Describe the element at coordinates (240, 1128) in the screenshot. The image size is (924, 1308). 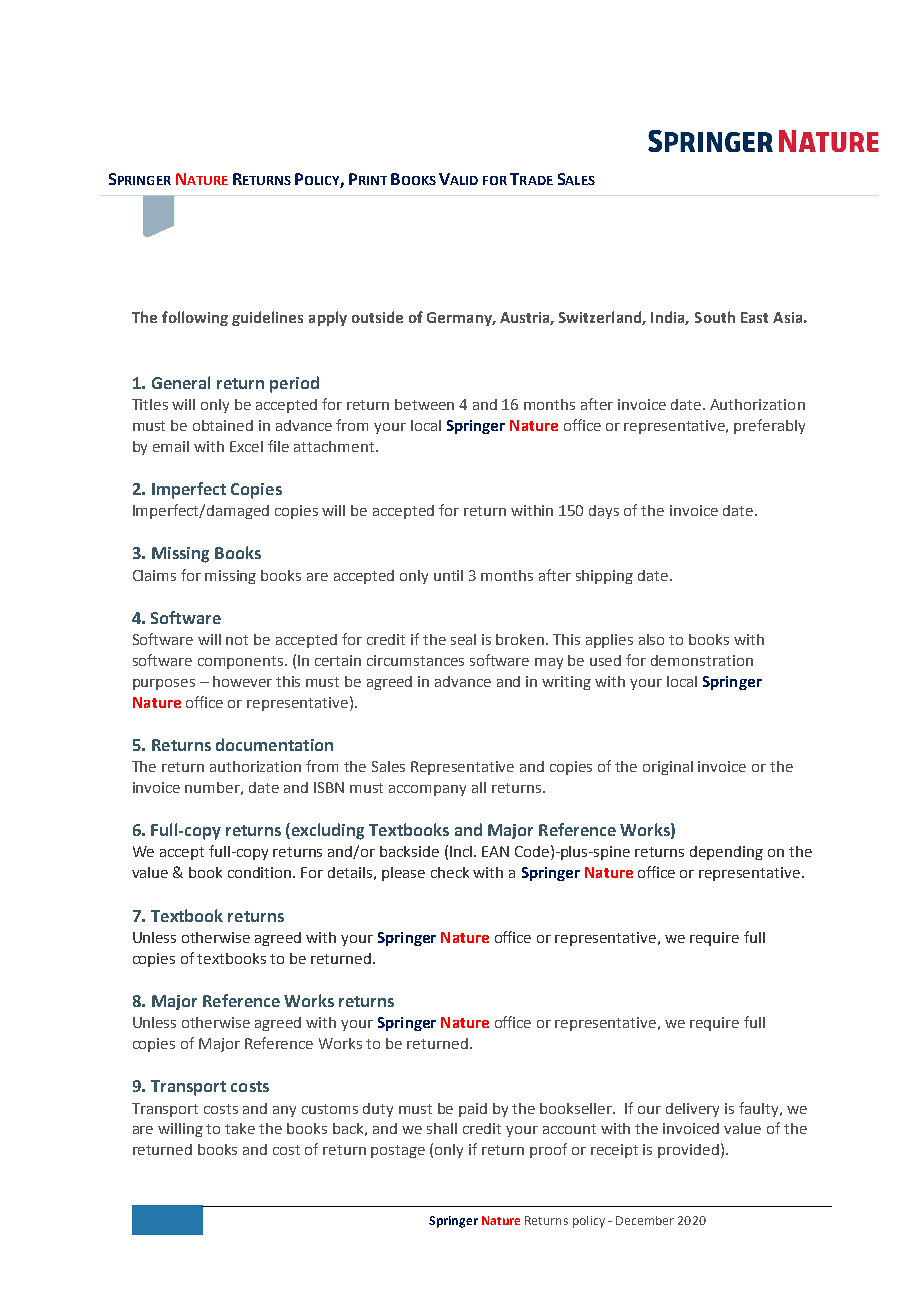
I see `take` at that location.
